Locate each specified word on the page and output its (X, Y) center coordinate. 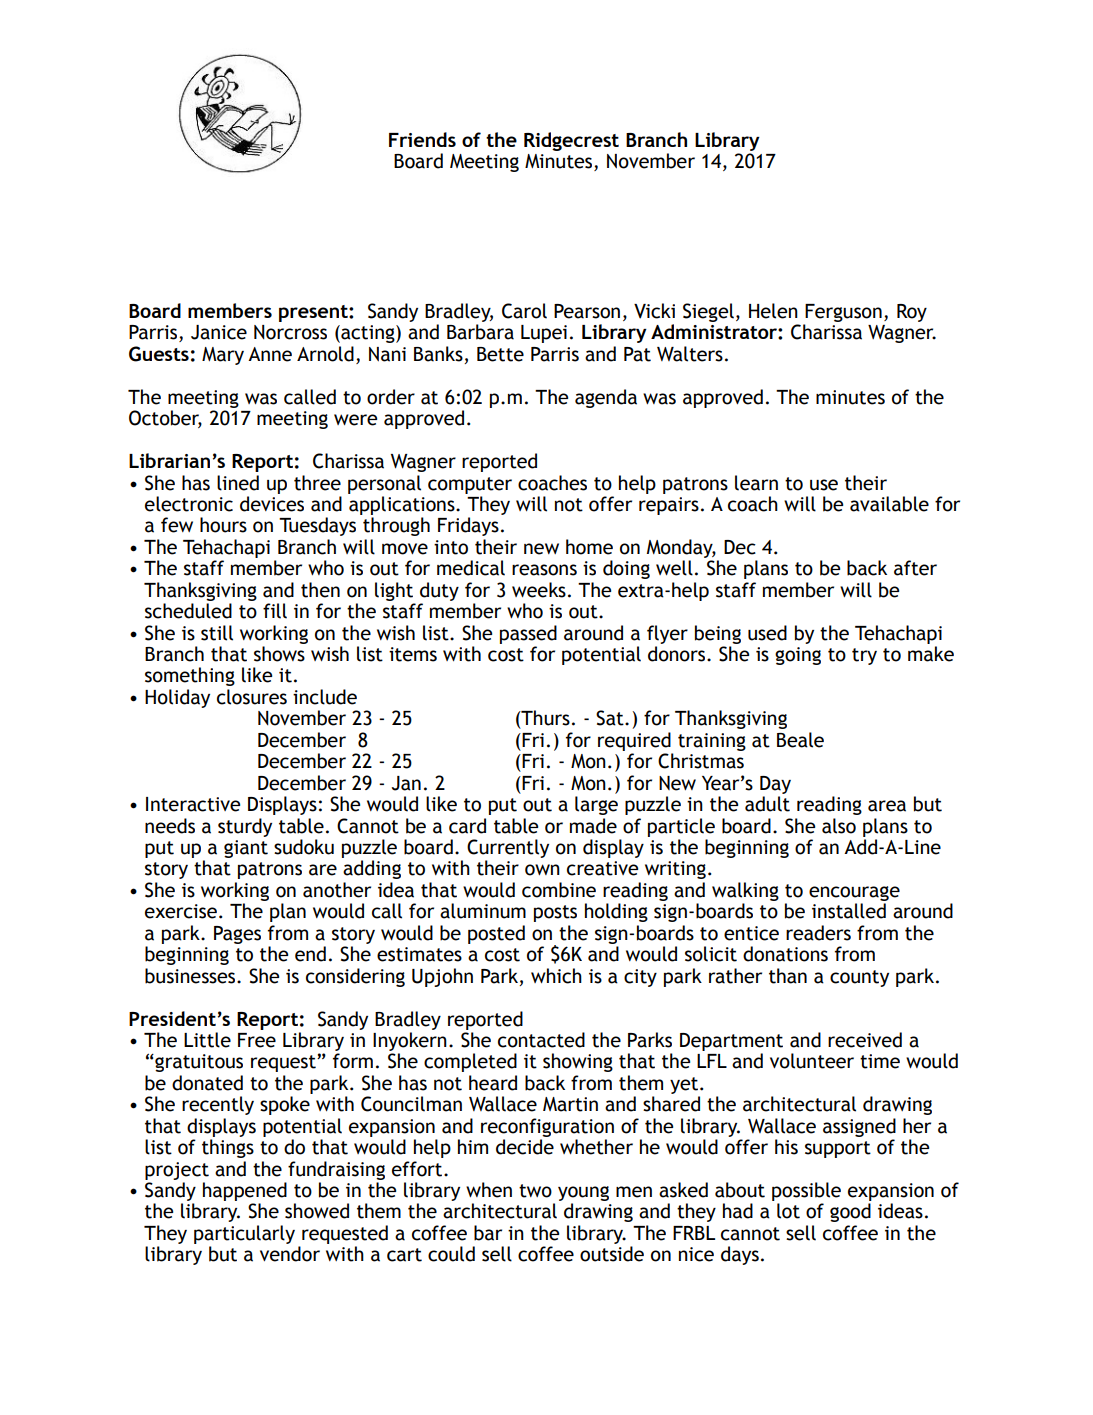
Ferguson (843, 313)
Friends (422, 139)
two (535, 1191)
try (864, 656)
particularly (244, 1234)
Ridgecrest (571, 141)
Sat (611, 718)
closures (252, 697)
